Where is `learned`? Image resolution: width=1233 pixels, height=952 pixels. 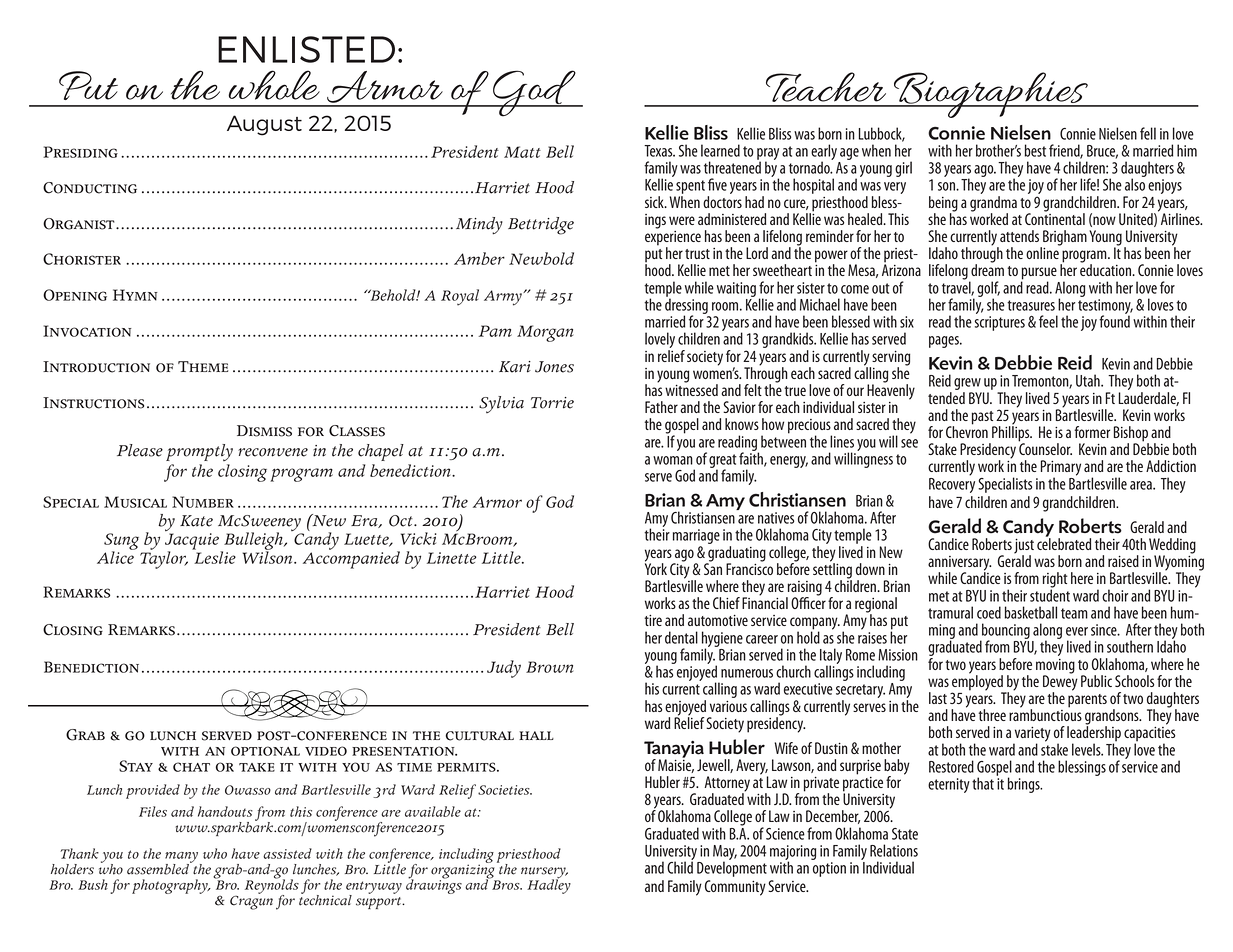
learned is located at coordinates (720, 150).
